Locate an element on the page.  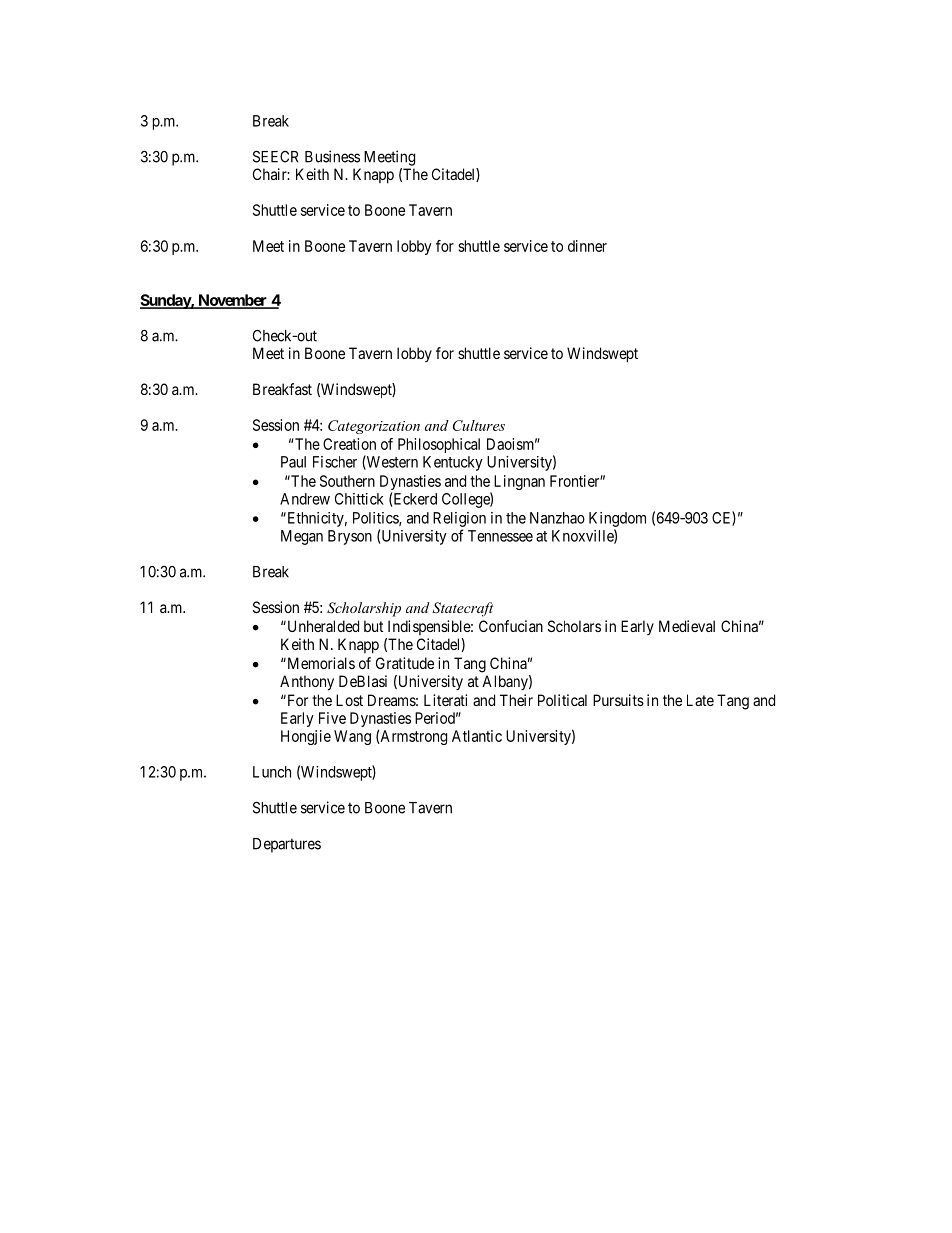
Departures is located at coordinates (287, 845).
